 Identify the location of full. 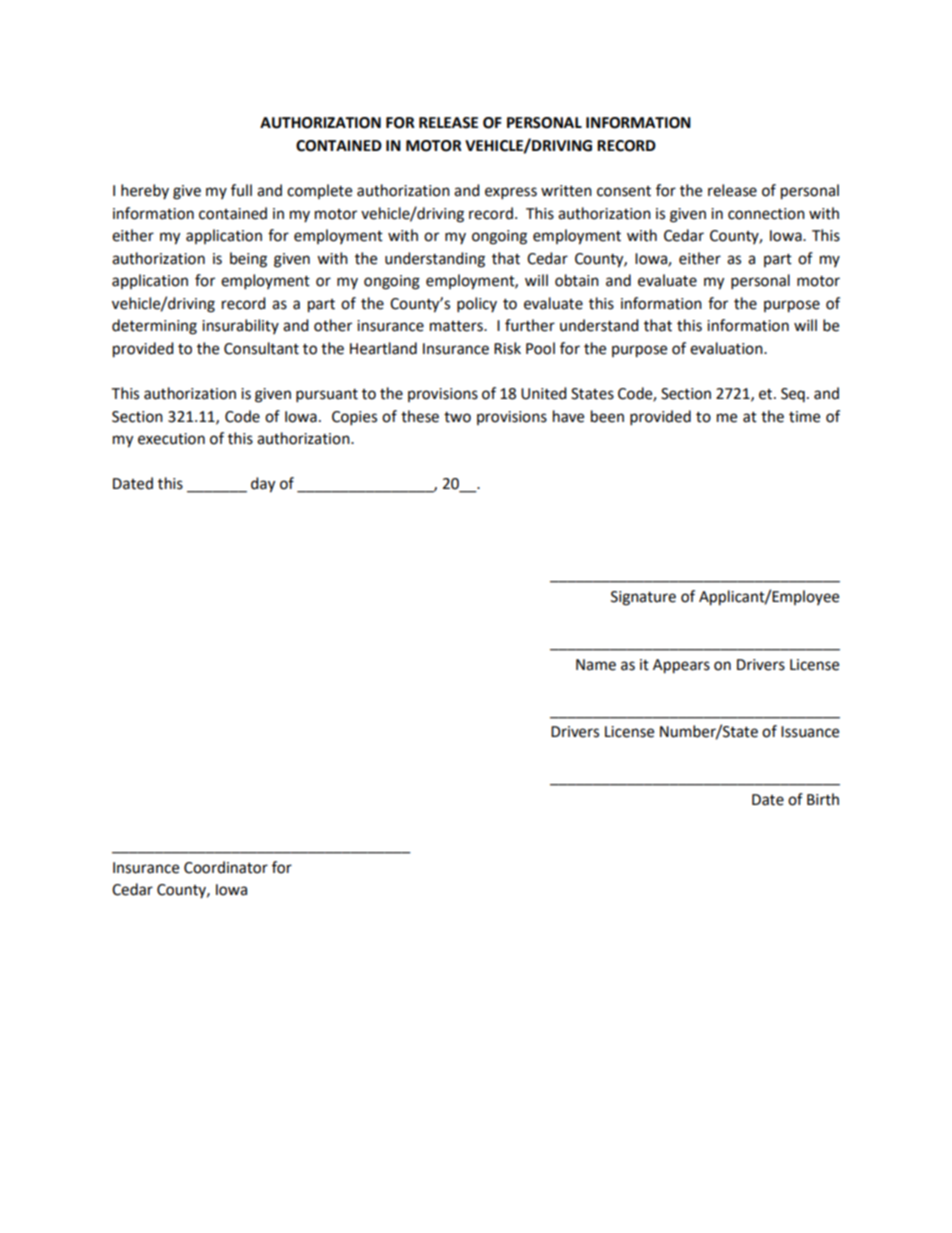
(241, 190).
